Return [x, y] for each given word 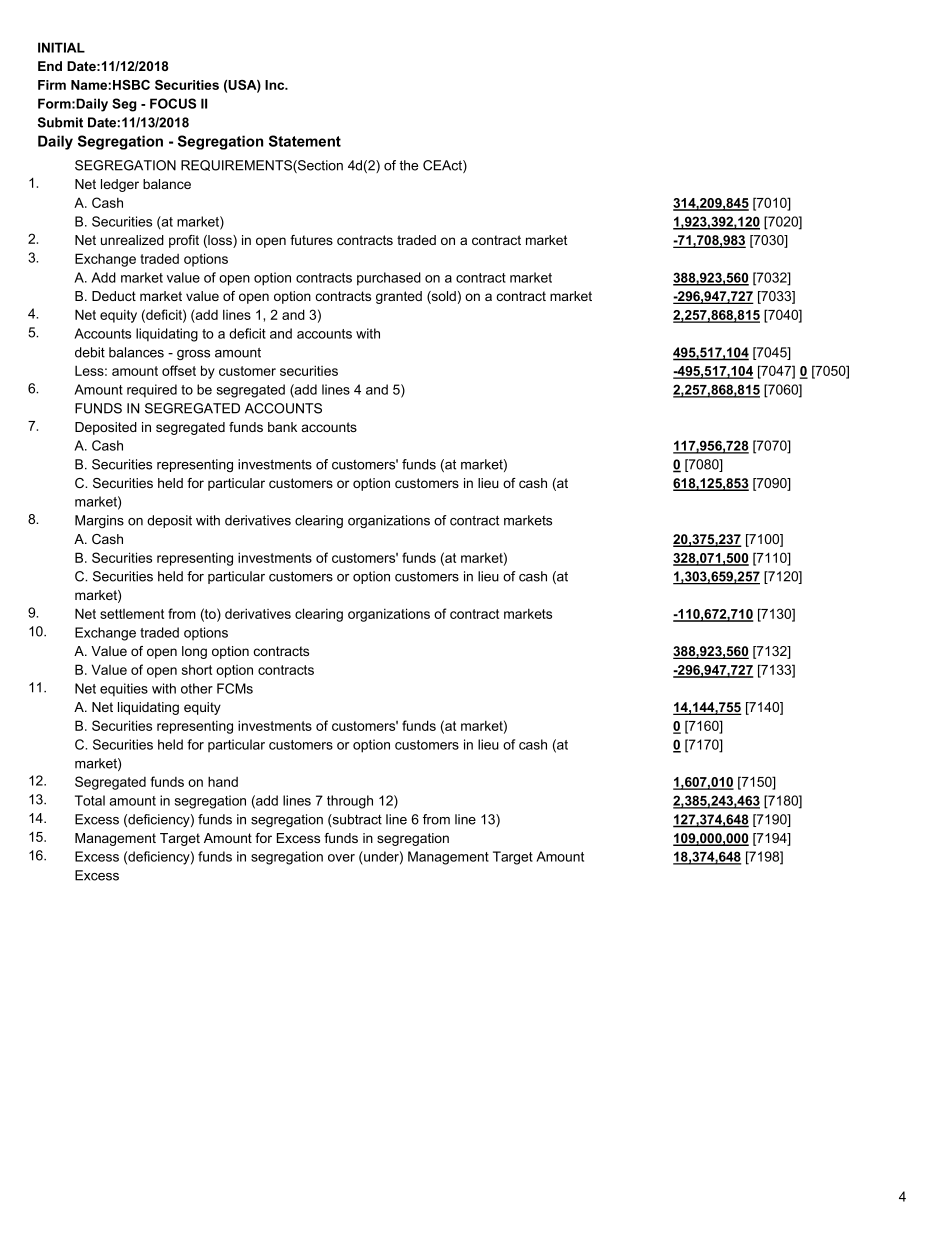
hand [223, 781]
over [341, 858]
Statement [305, 141]
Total [90, 800]
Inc [276, 85]
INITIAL [61, 47]
